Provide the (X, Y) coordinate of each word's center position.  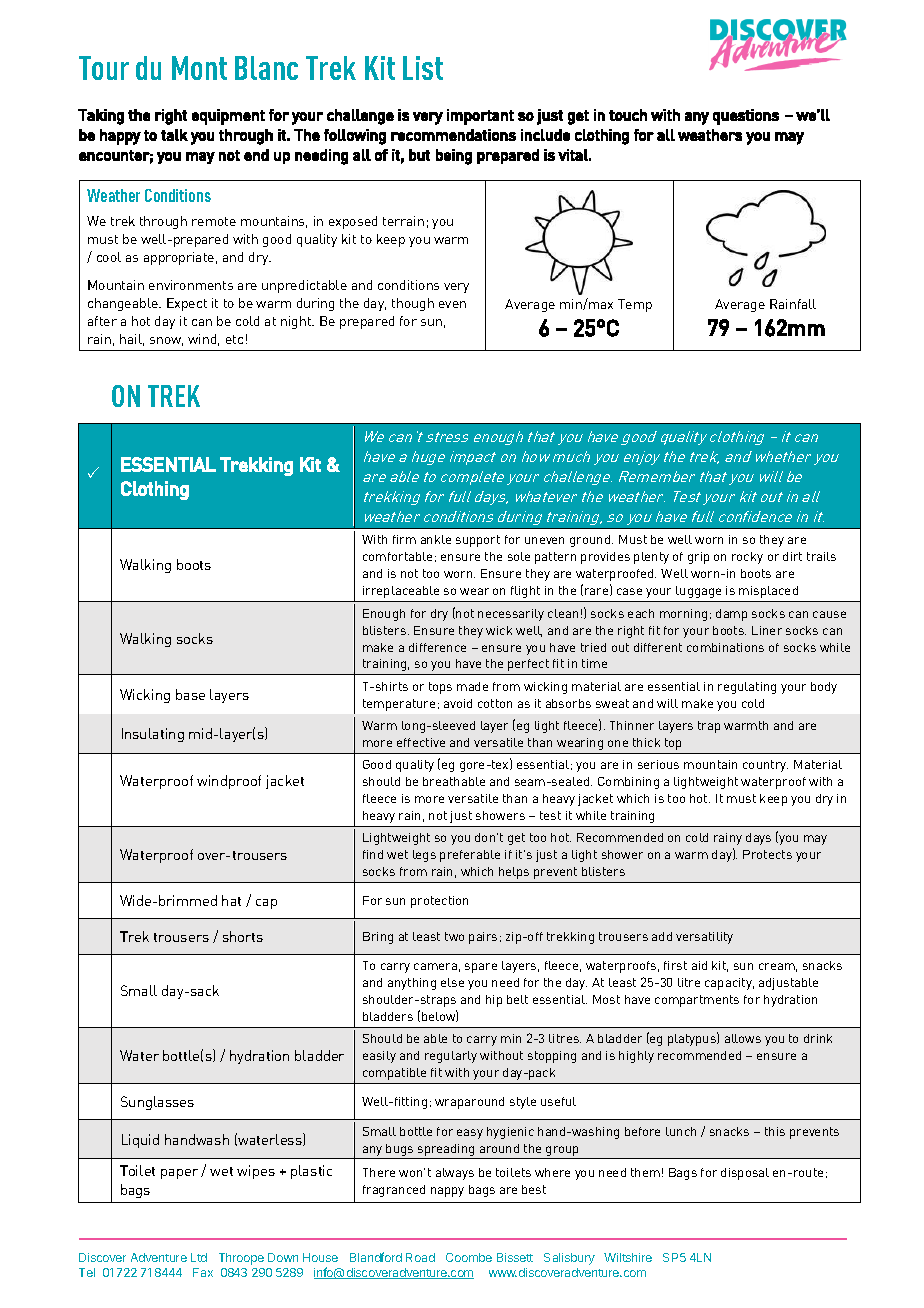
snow (166, 341)
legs (424, 856)
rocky (747, 558)
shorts (243, 936)
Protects (767, 854)
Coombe (469, 1257)
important (480, 117)
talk (174, 135)
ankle (436, 539)
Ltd (199, 1257)
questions (746, 117)
